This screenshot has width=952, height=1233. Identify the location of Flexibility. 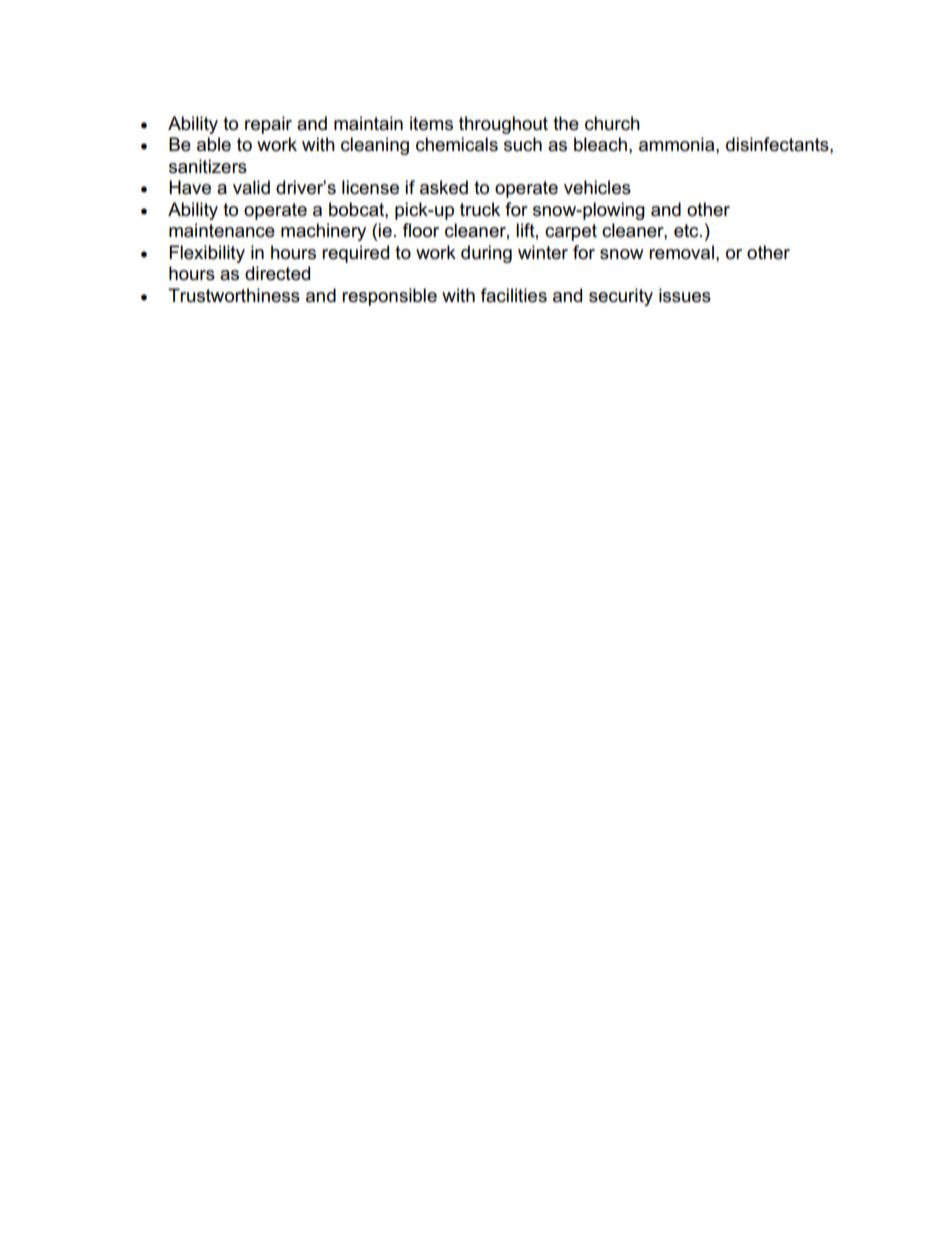
(207, 254).
